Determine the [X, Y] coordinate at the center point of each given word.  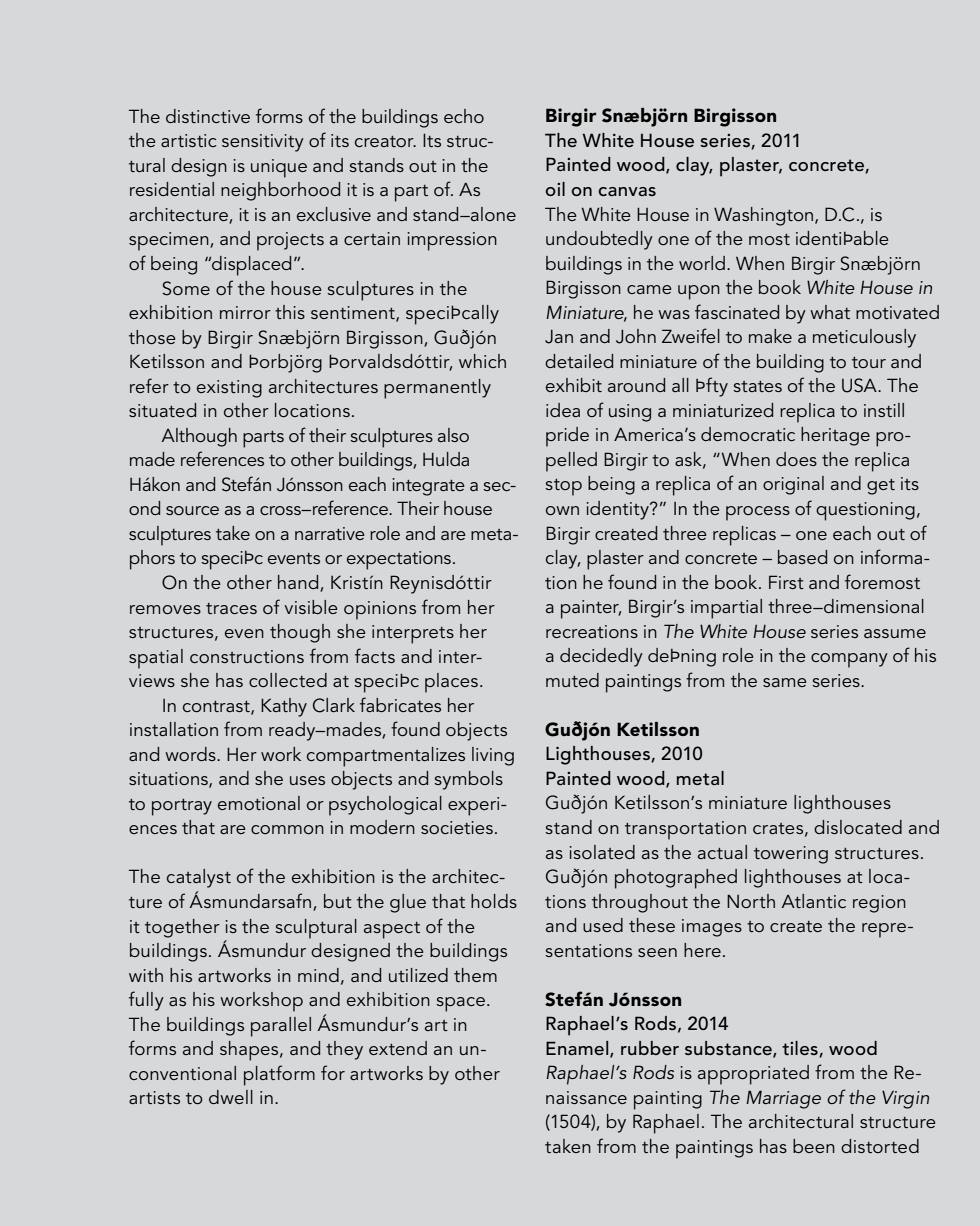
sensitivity [263, 143]
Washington [765, 216]
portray [182, 807]
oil [555, 189]
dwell [231, 1097]
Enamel [578, 1049]
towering [791, 855]
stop [563, 487]
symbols [468, 780]
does [796, 459]
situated [162, 410]
